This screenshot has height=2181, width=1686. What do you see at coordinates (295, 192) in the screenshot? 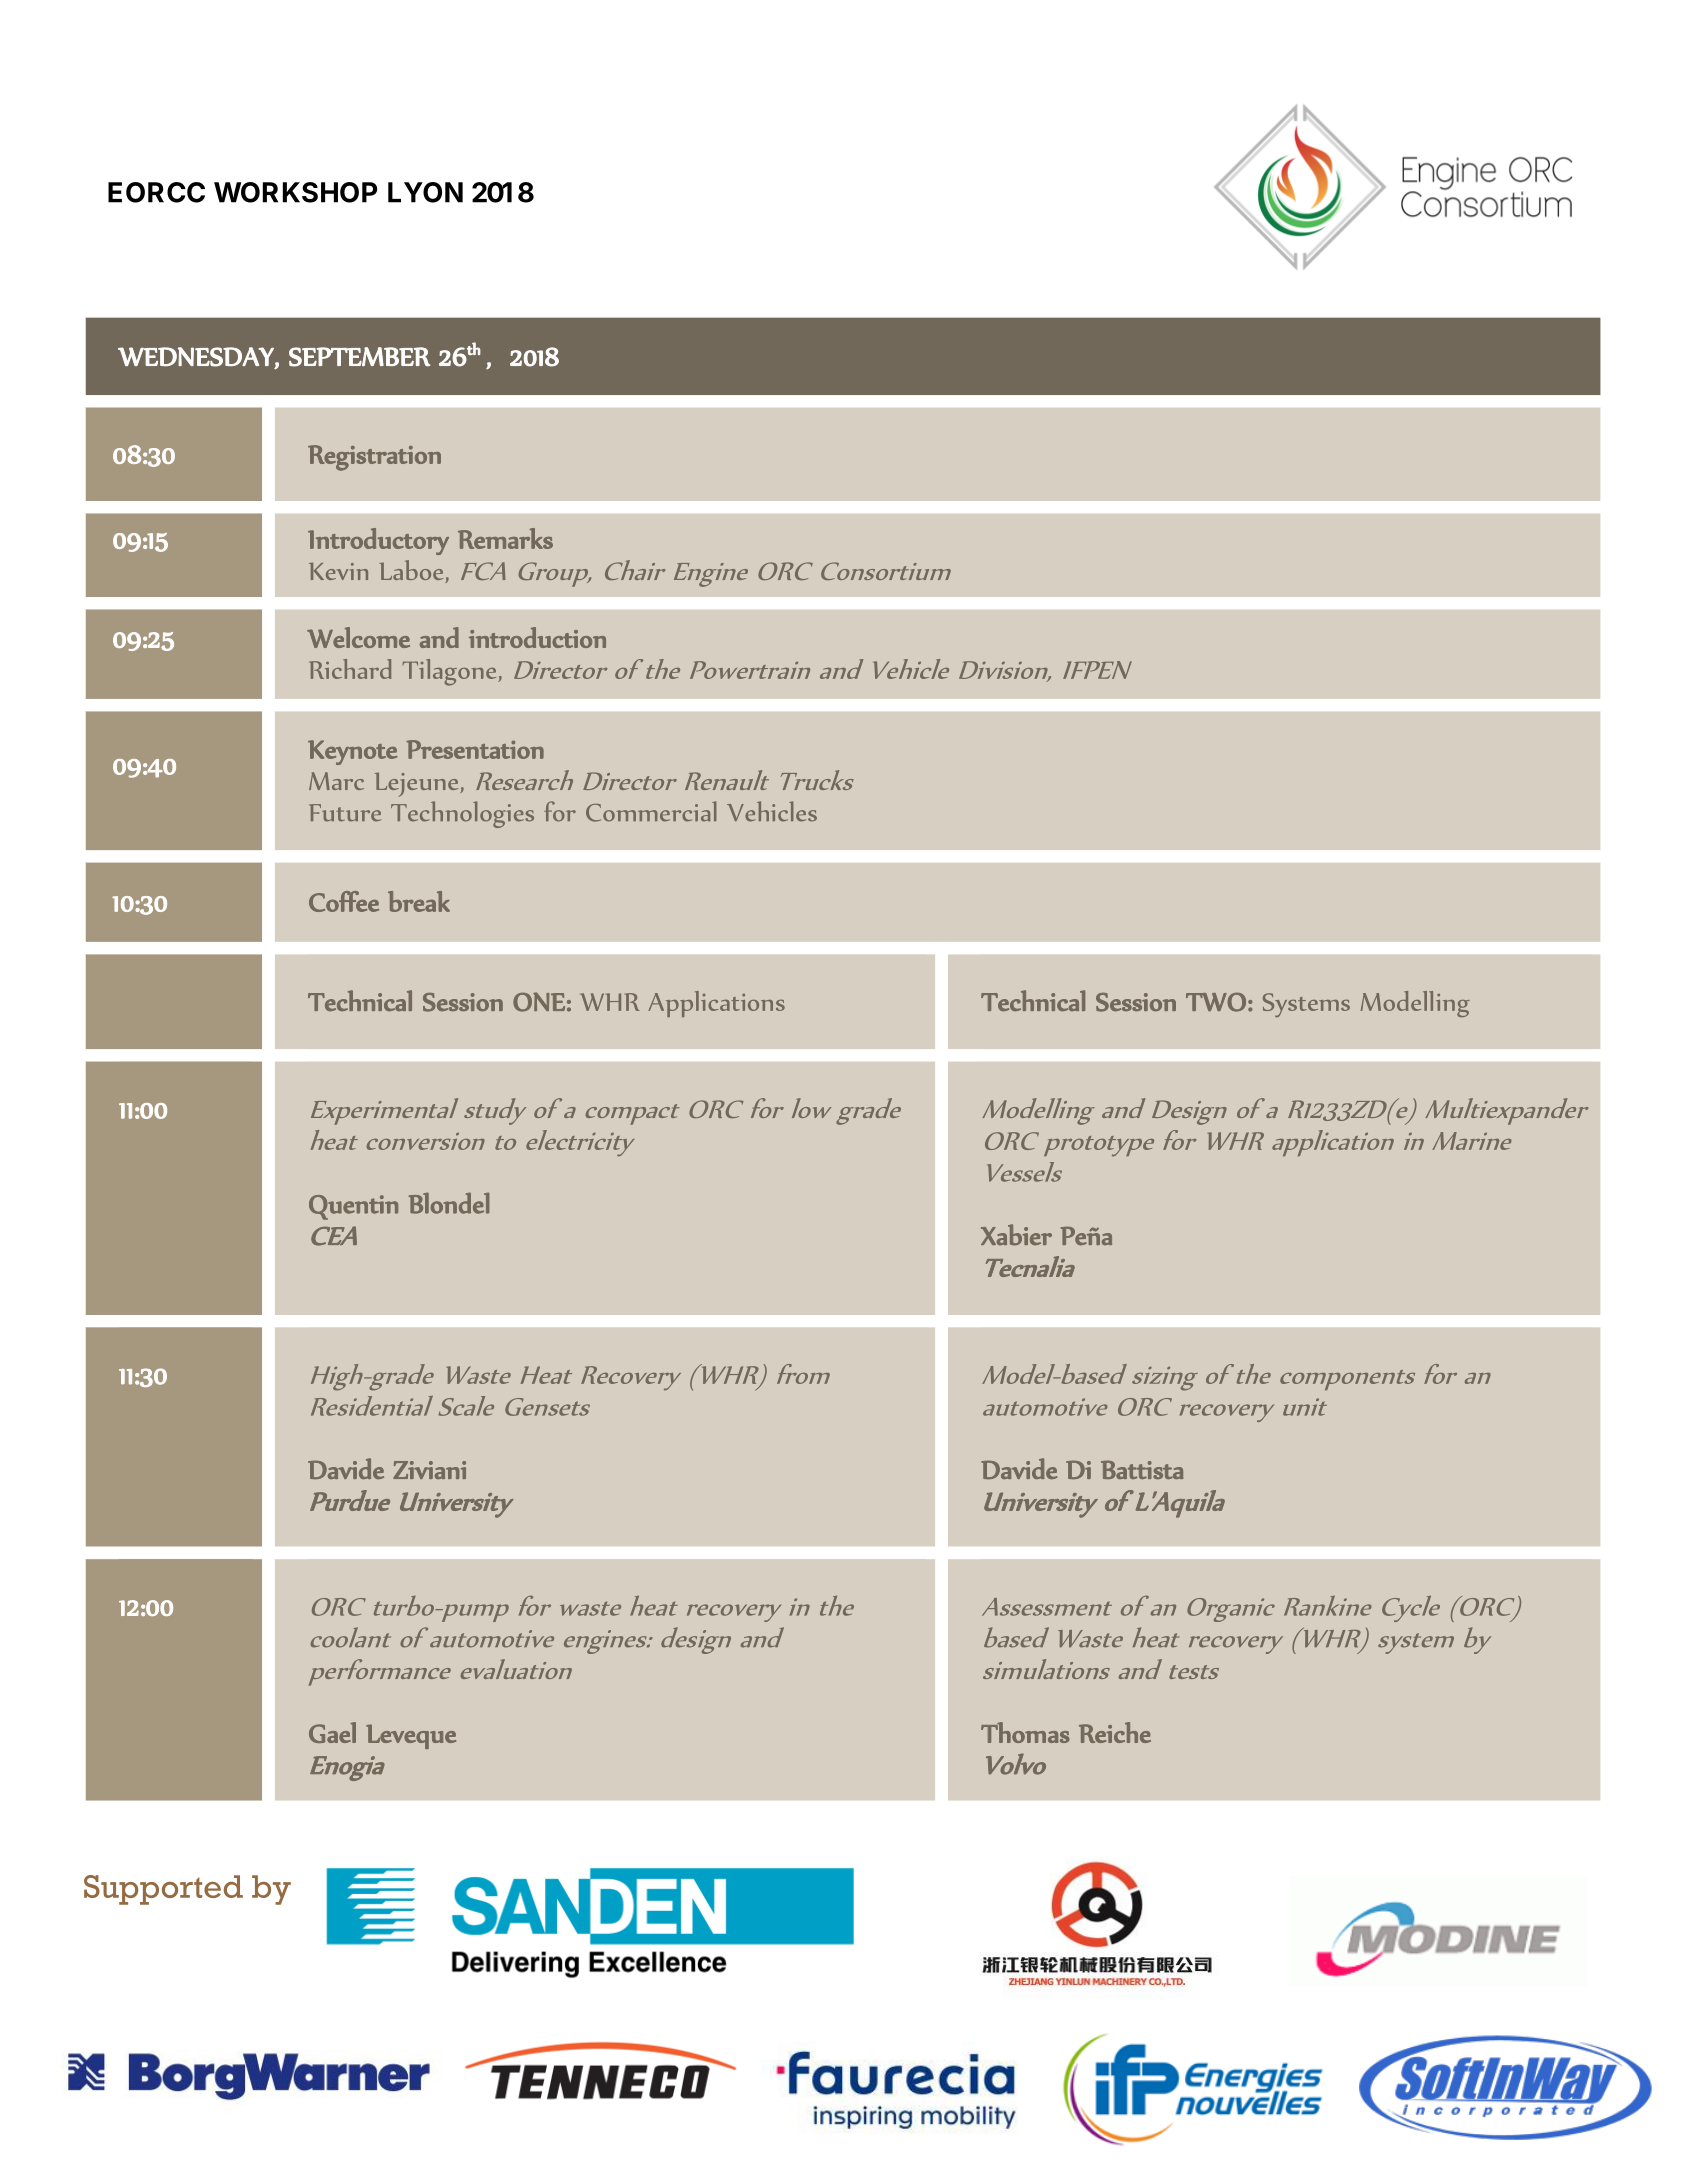
I see `WORKSHOP` at bounding box center [295, 192].
